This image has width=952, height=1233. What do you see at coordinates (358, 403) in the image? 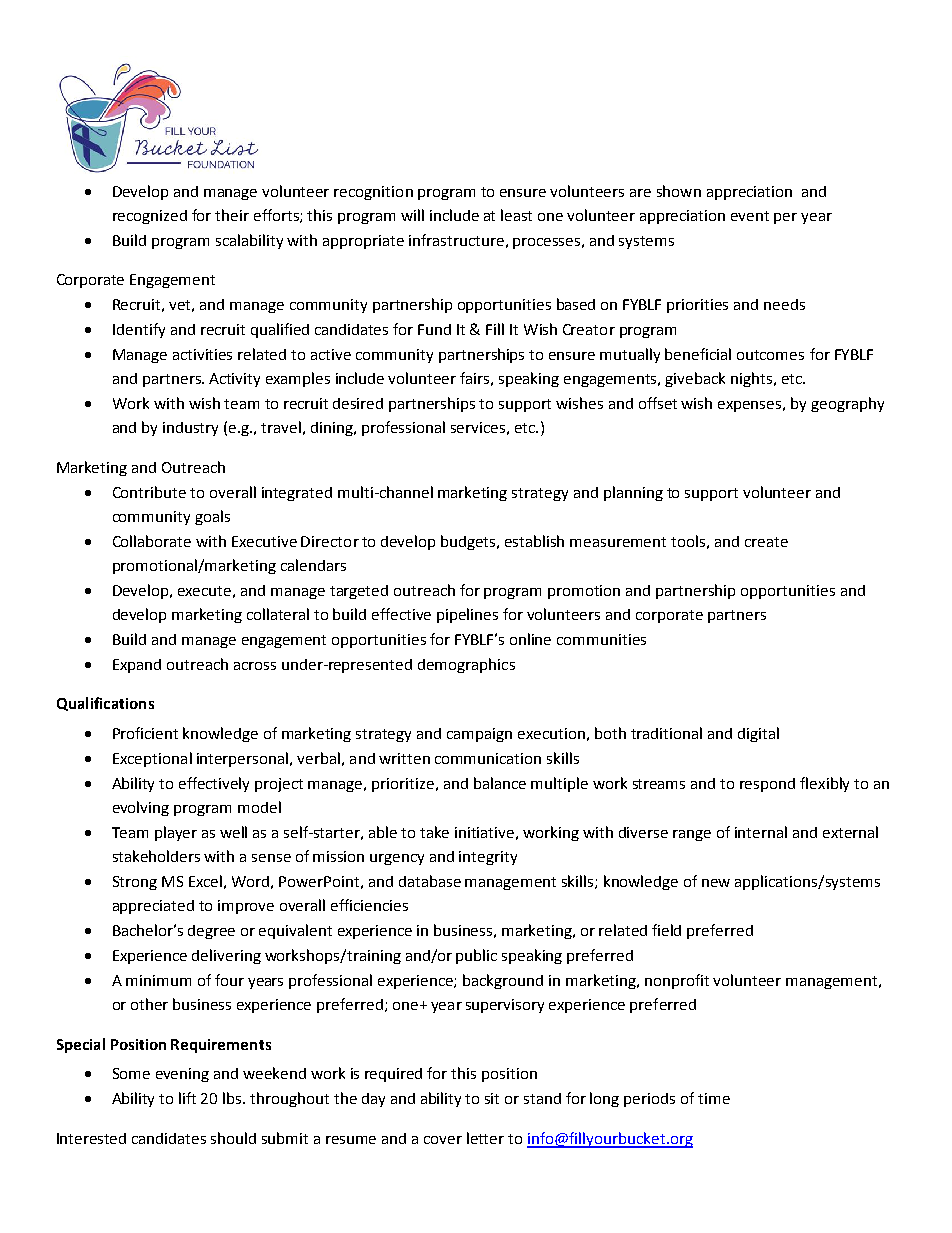
I see `desired` at bounding box center [358, 403].
